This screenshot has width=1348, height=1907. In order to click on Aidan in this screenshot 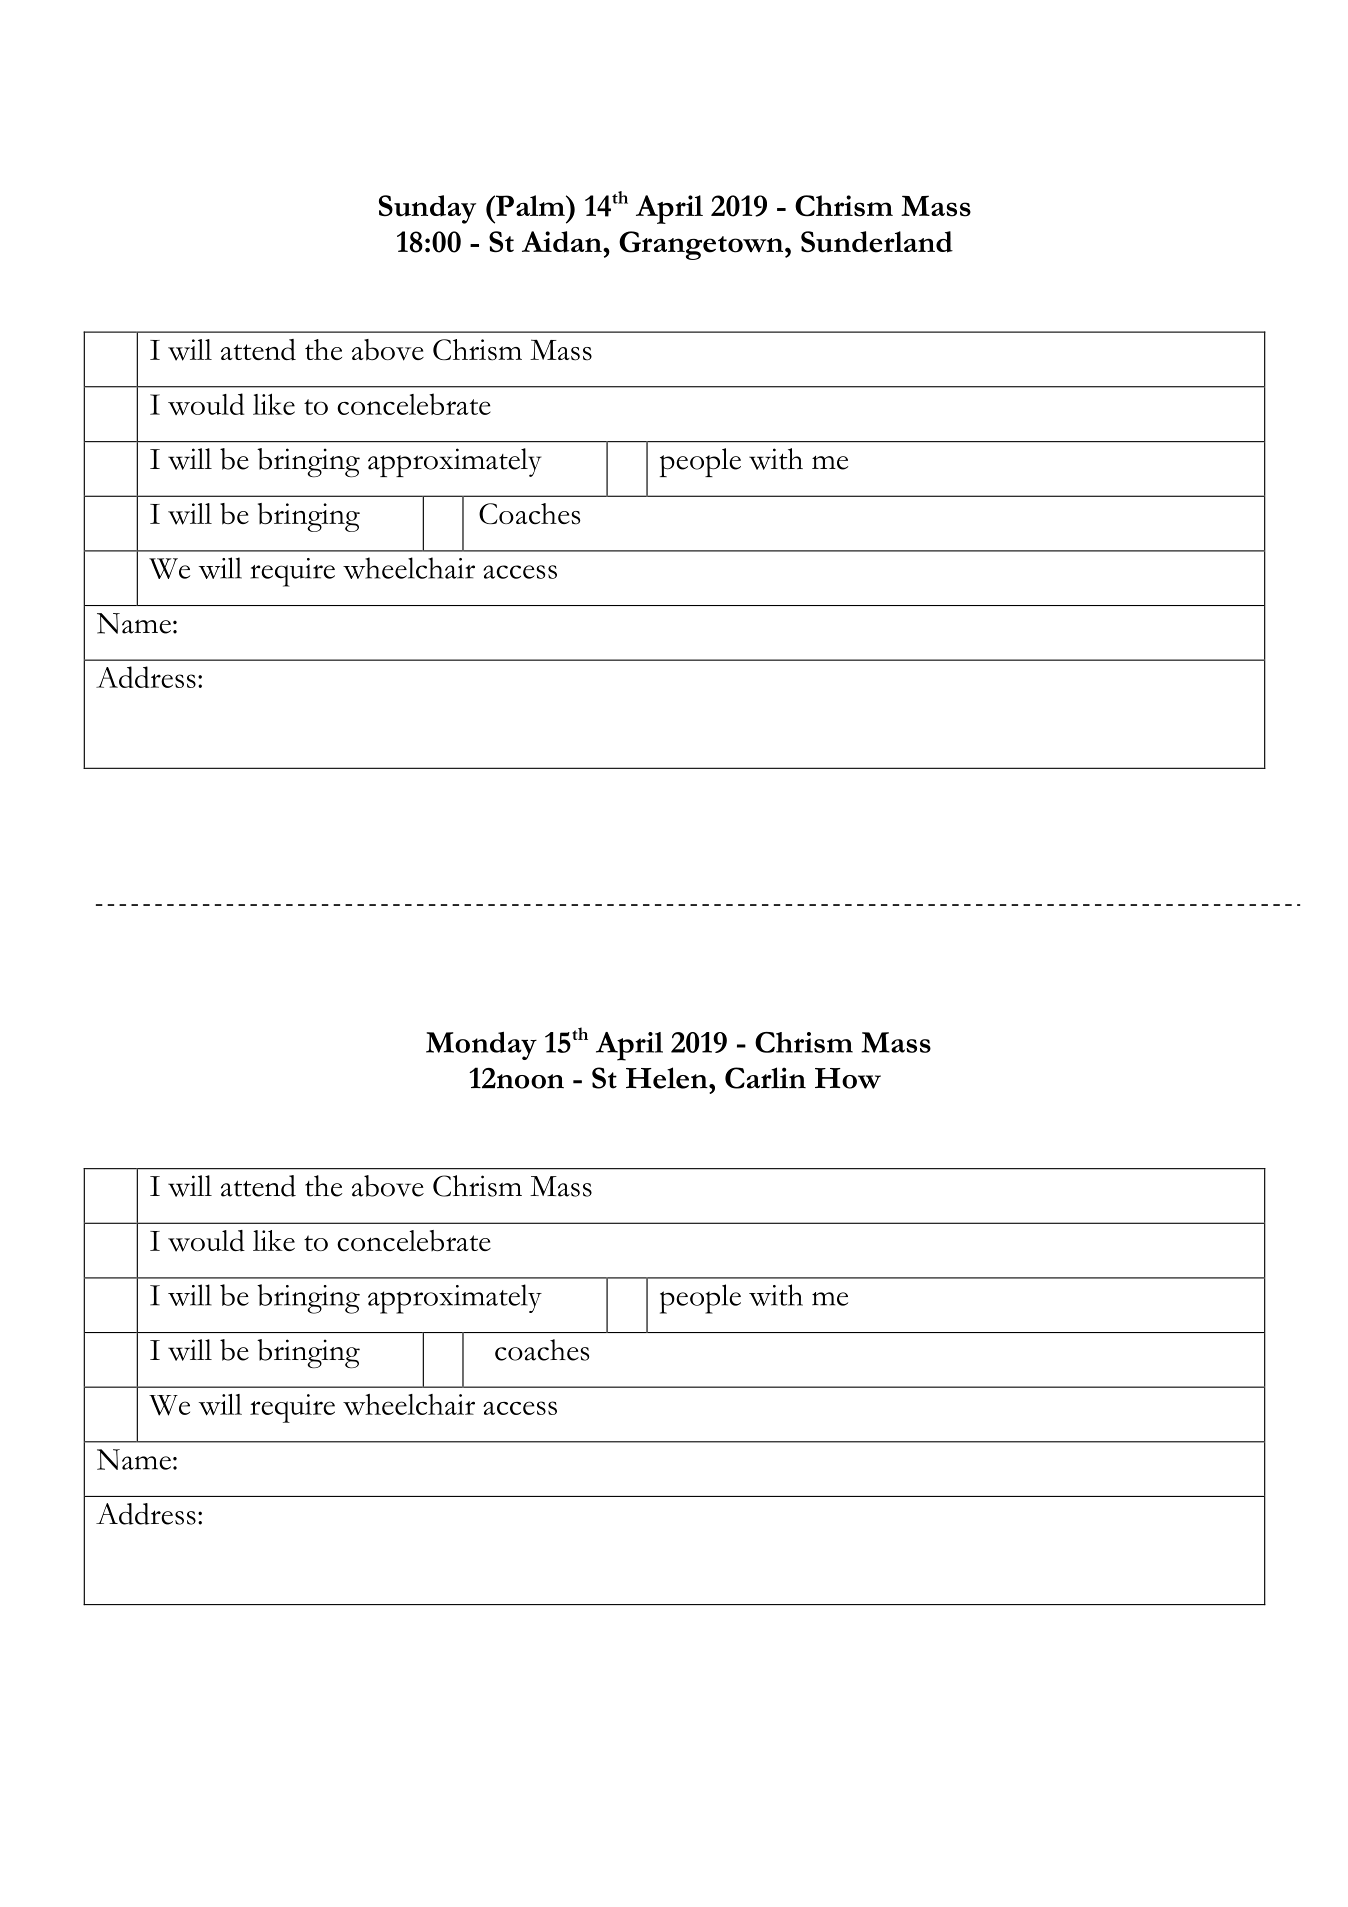, I will do `click(563, 242)`.
